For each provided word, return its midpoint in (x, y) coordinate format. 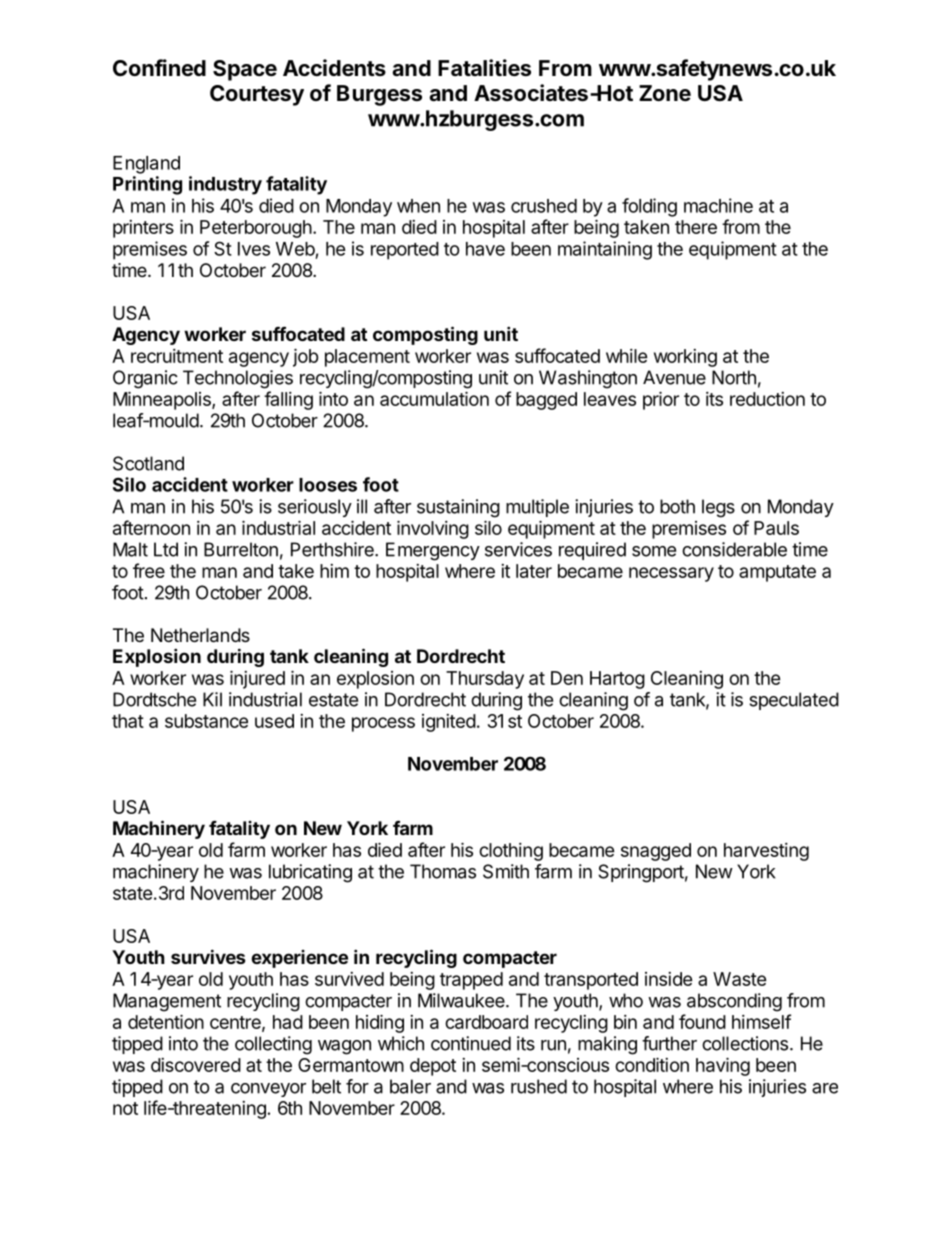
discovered (196, 1065)
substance (206, 721)
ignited (449, 723)
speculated (794, 701)
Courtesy (257, 95)
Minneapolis (163, 400)
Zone (665, 93)
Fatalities (484, 68)
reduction (767, 399)
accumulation (434, 398)
